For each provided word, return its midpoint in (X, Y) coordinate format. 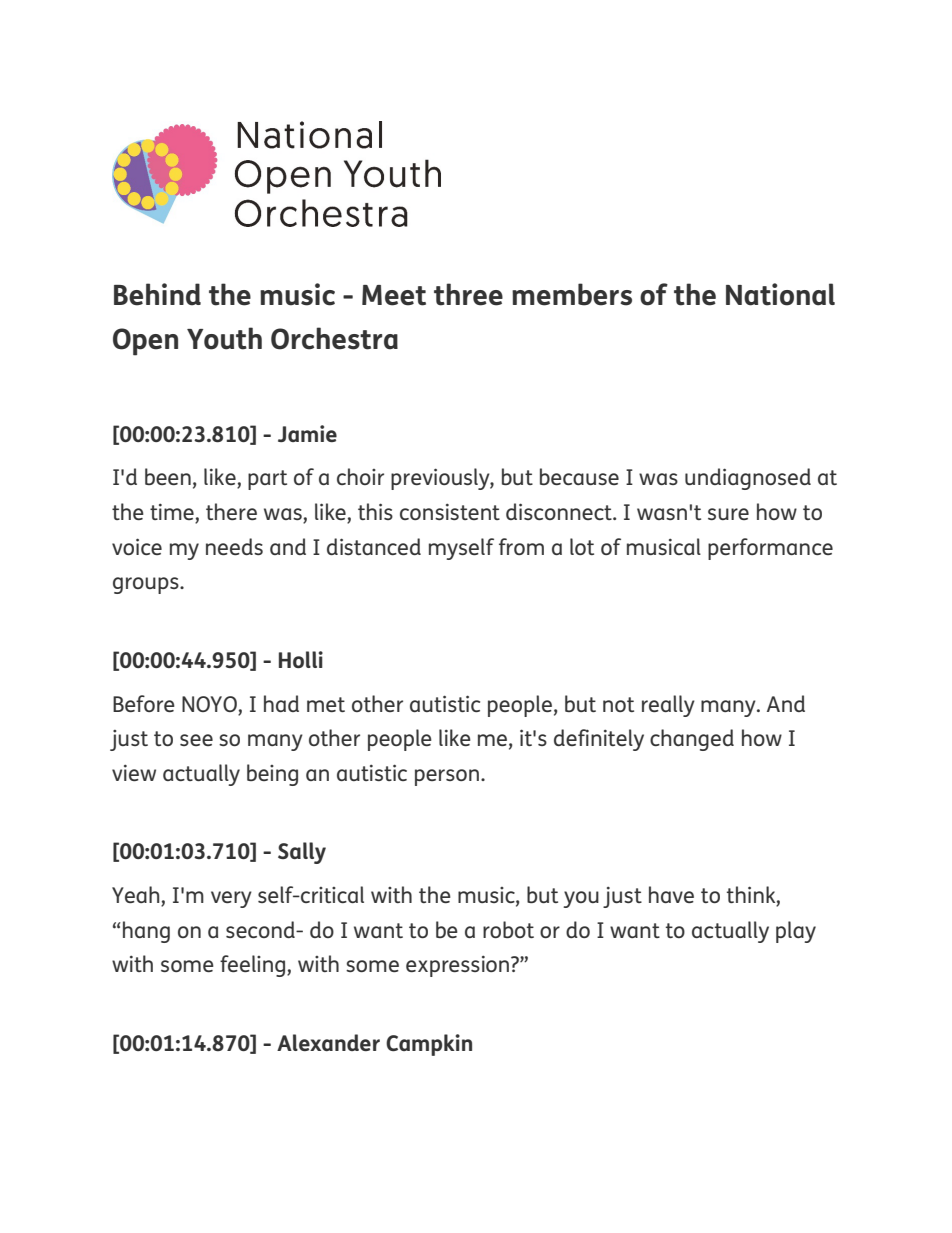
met (326, 704)
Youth (224, 338)
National (780, 294)
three (468, 294)
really (668, 706)
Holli (301, 659)
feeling (254, 966)
